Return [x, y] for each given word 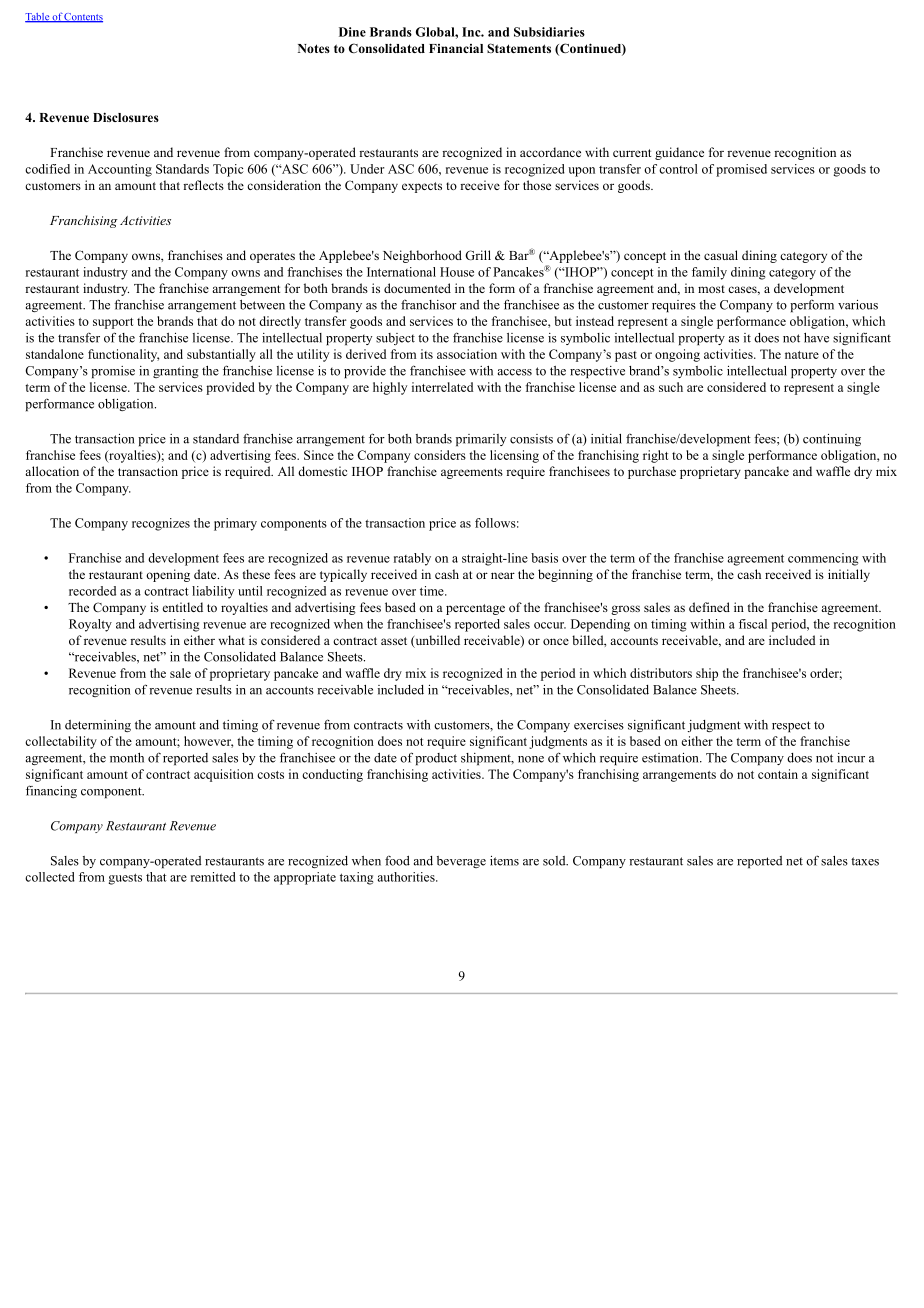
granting [176, 372]
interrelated [442, 387]
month [127, 758]
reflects [203, 185]
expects [422, 187]
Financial [456, 48]
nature [802, 355]
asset [394, 641]
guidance [679, 153]
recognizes [161, 524]
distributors [661, 673]
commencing [823, 559]
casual [721, 255]
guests [125, 879]
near [503, 575]
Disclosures [126, 117]
